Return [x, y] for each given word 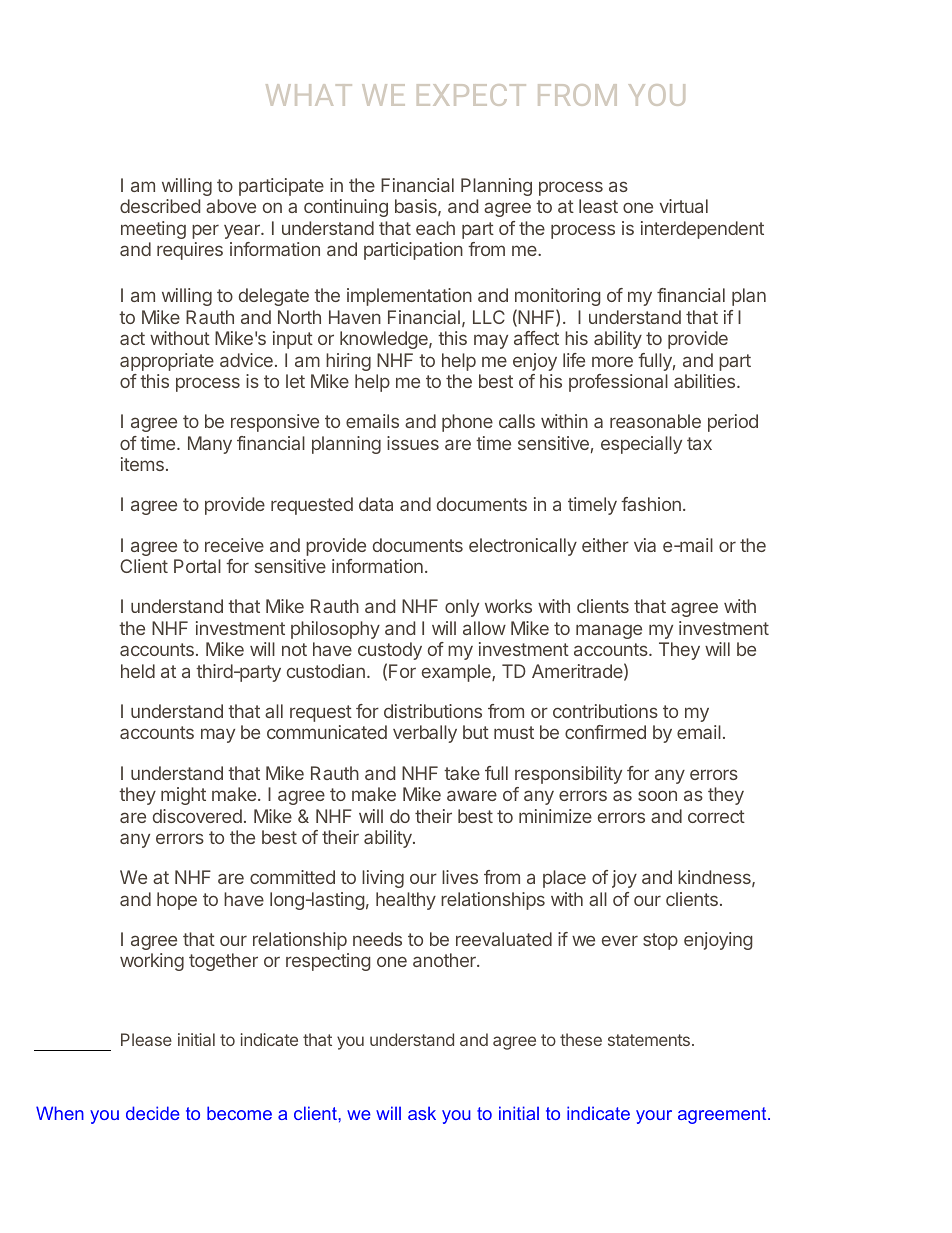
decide [153, 1113]
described [160, 206]
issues [413, 443]
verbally [425, 734]
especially [641, 445]
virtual [684, 206]
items [142, 464]
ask [422, 1113]
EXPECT [471, 95]
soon [657, 795]
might [183, 796]
